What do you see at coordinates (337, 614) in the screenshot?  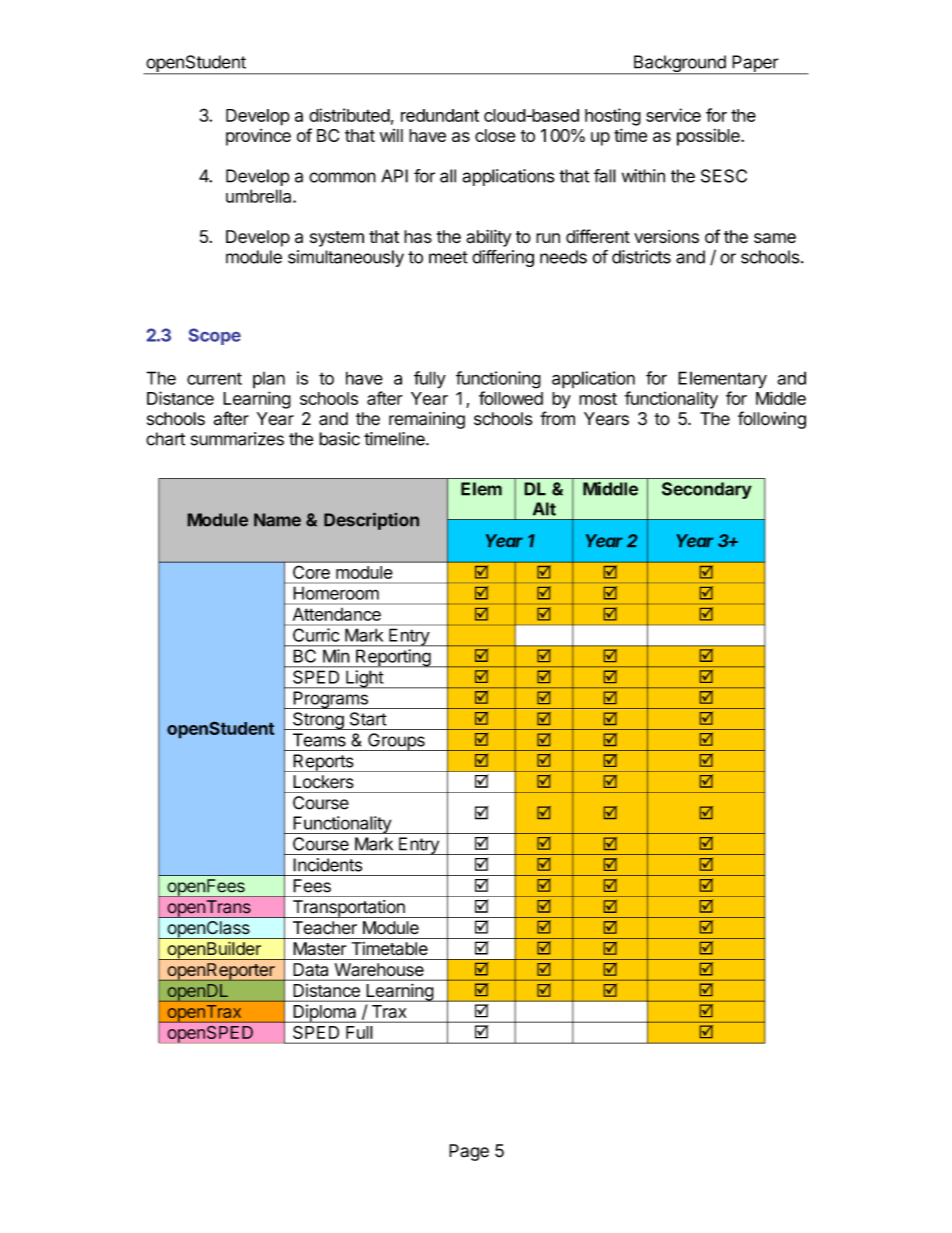 I see `Attendance` at bounding box center [337, 614].
